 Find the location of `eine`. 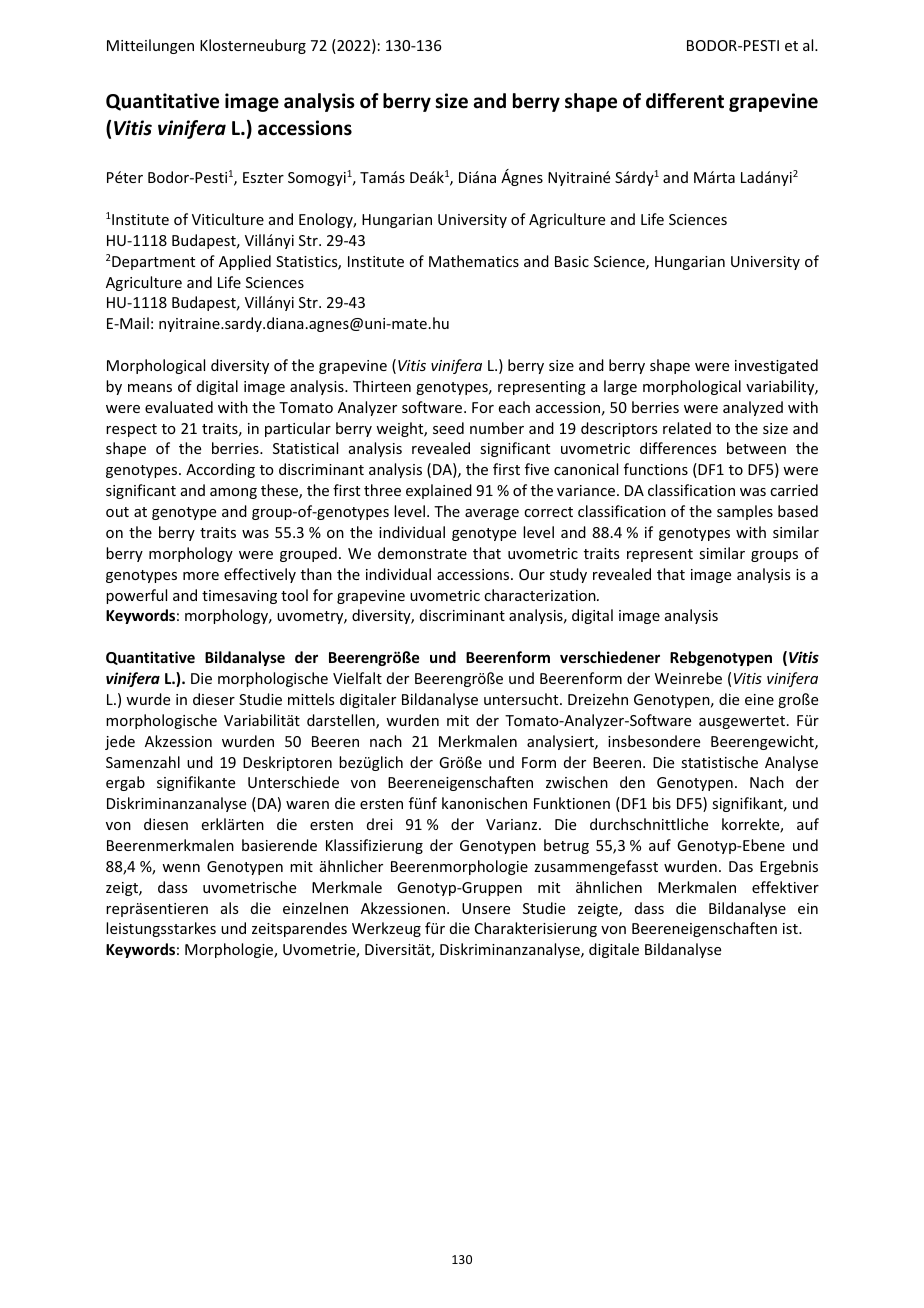

eine is located at coordinates (759, 699).
